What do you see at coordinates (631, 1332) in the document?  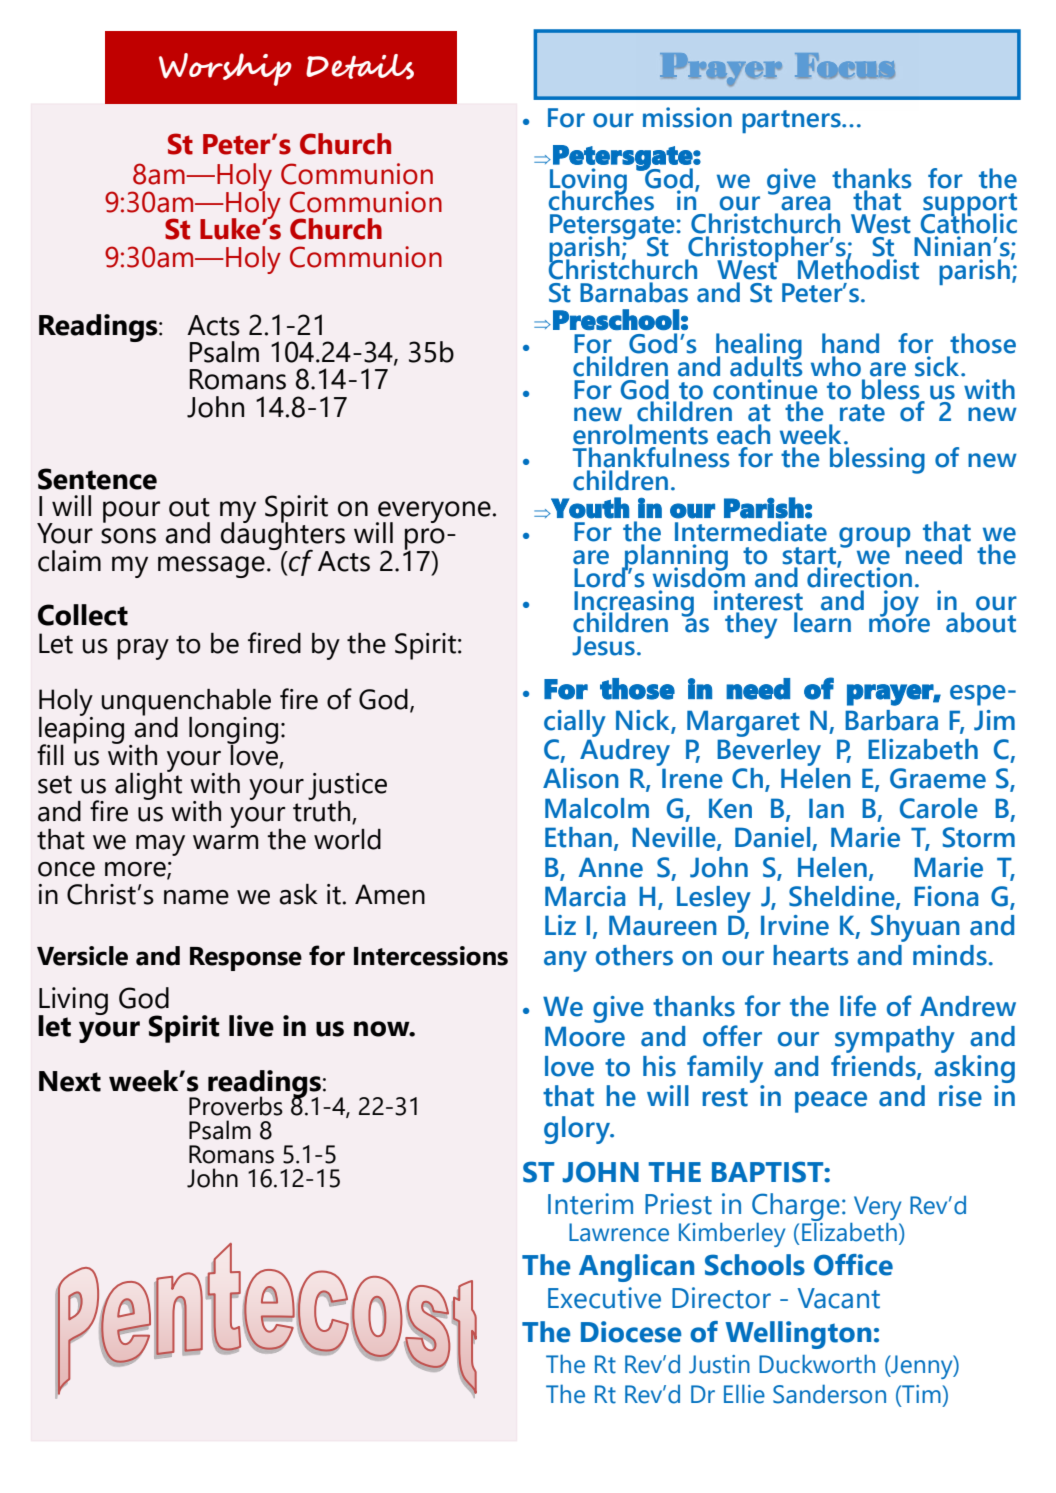 I see `Diocese` at bounding box center [631, 1332].
